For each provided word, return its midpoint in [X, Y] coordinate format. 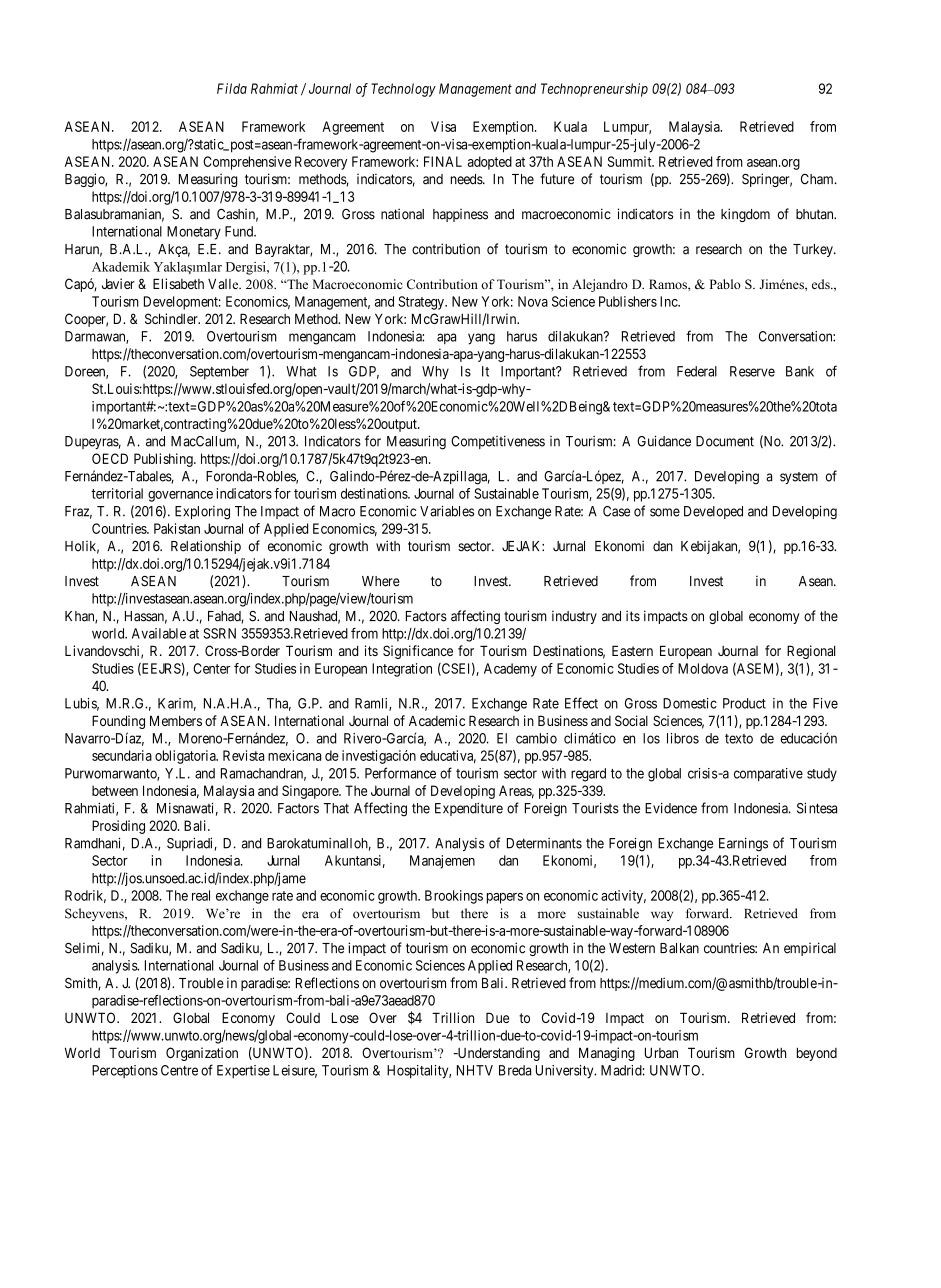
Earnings [743, 845]
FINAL [443, 161]
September [219, 372]
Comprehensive [247, 163]
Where [381, 581]
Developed [713, 512]
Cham [818, 179]
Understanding [497, 1054]
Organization [202, 1054]
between [115, 790]
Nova [533, 301]
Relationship [206, 547]
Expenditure [469, 809]
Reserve [752, 371]
